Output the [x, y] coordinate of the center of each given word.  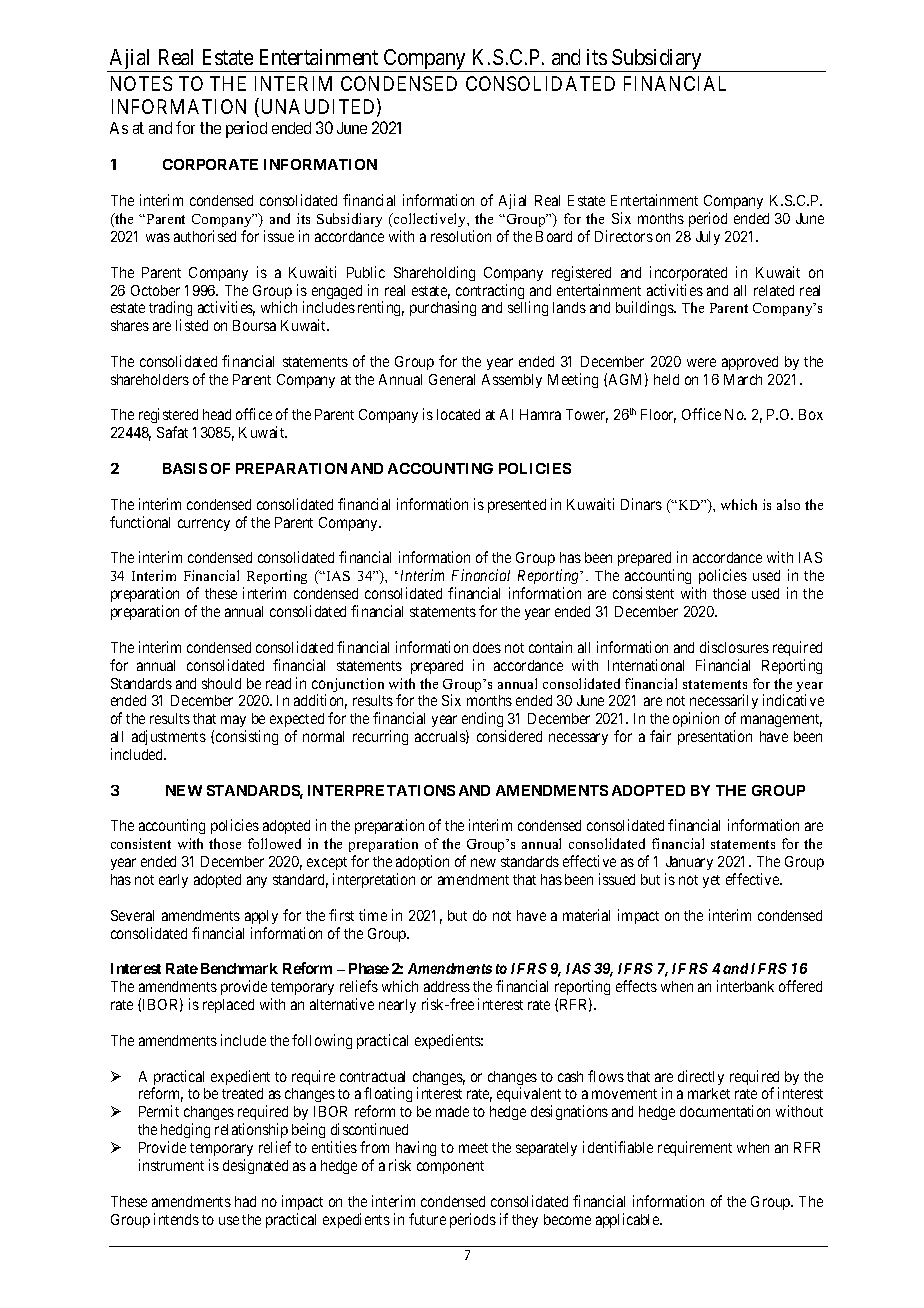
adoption [422, 862]
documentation [725, 1111]
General [452, 379]
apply [261, 917]
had [245, 1201]
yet [711, 881]
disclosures [734, 647]
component [450, 1167]
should [221, 683]
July [708, 238]
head [217, 414]
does [487, 647]
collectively [430, 220]
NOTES [141, 83]
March [743, 379]
